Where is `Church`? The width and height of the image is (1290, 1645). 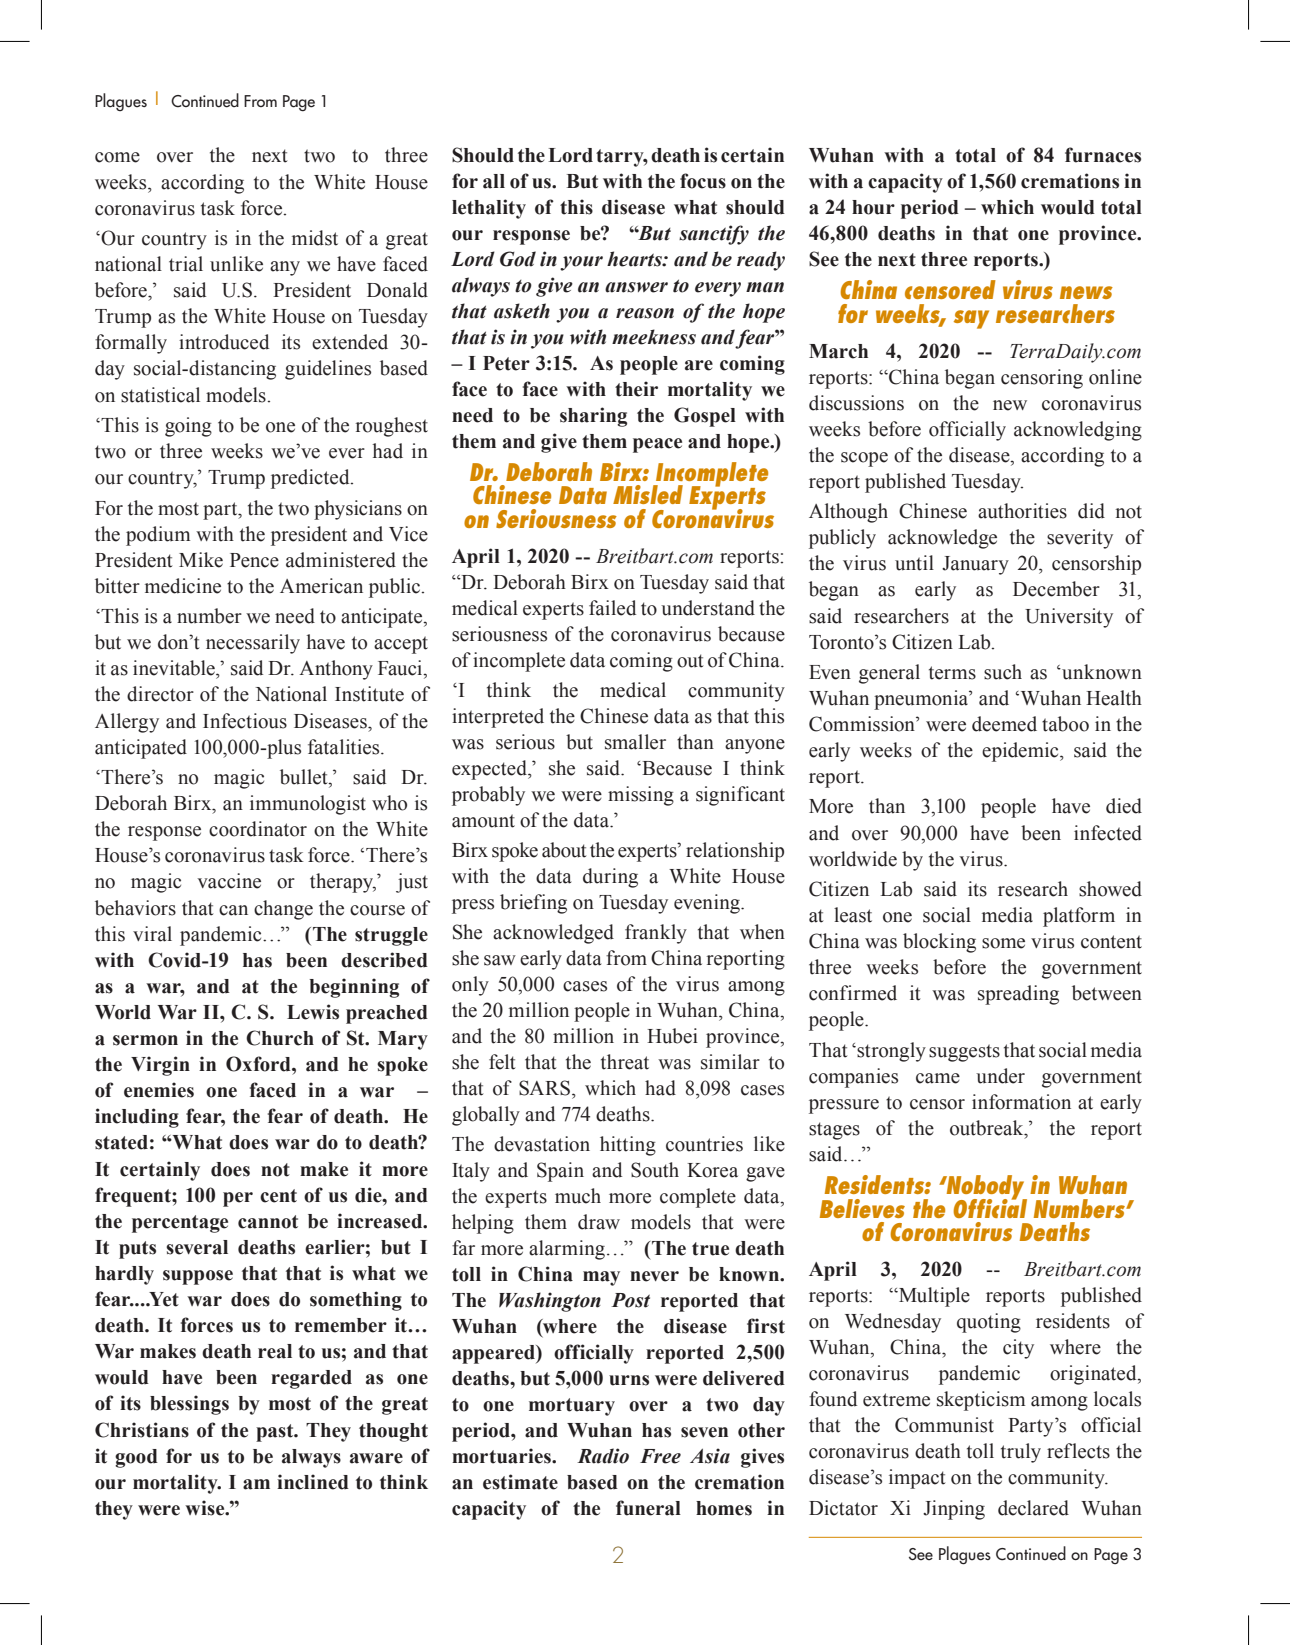 Church is located at coordinates (280, 1038).
